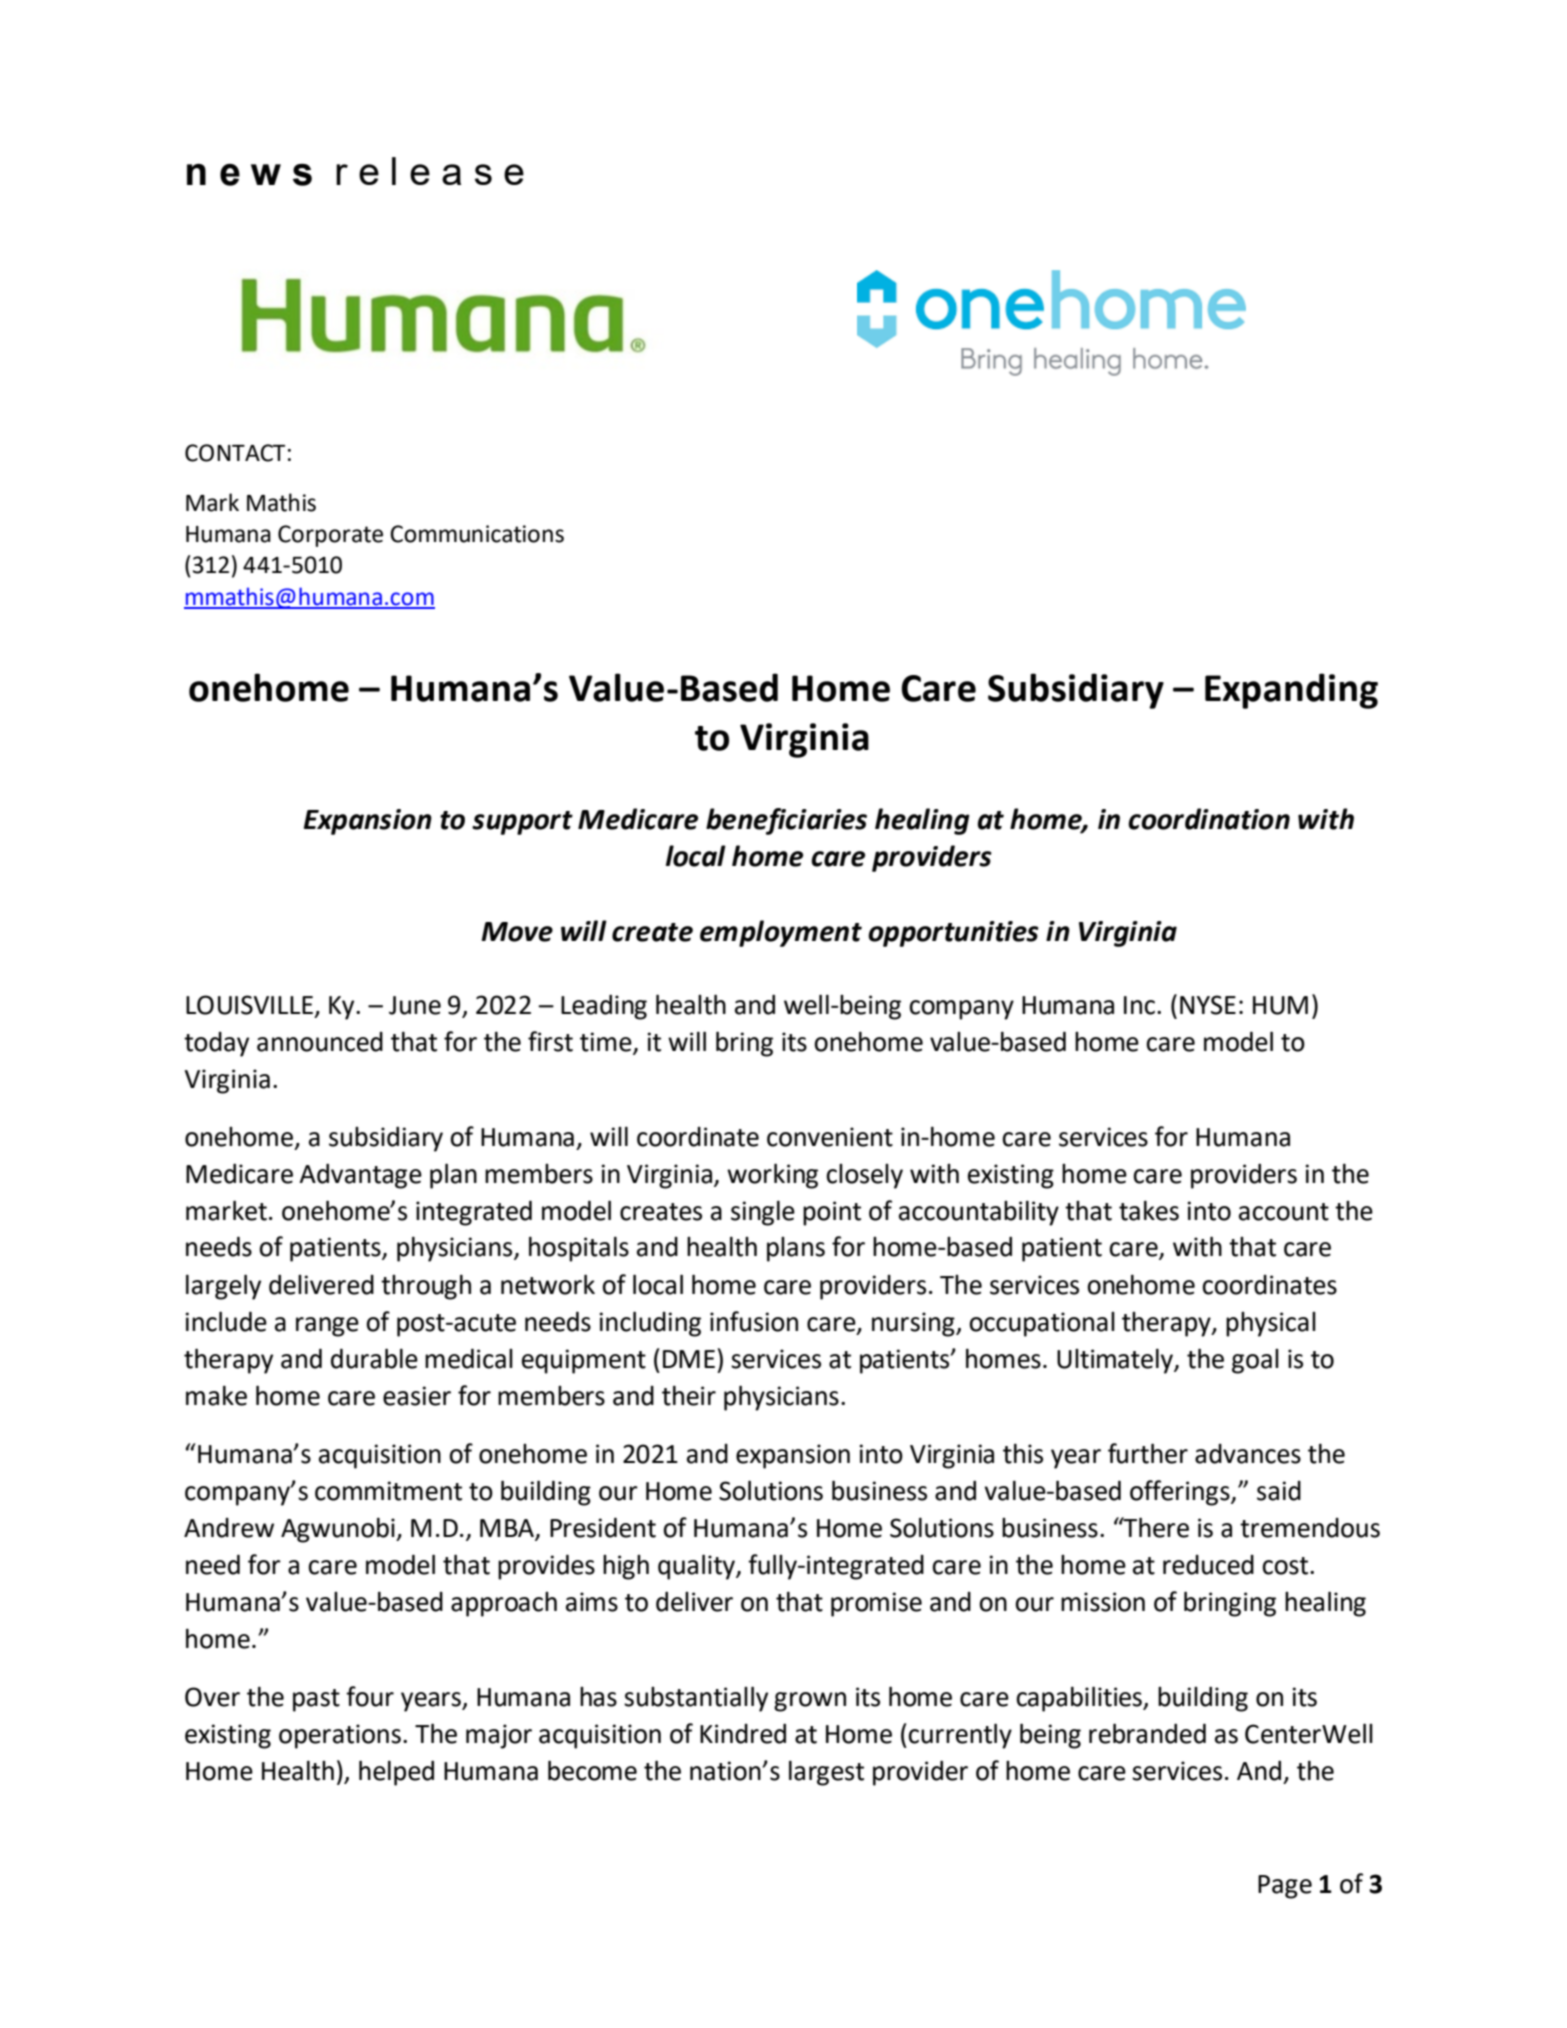 The height and width of the screenshot is (2028, 1567). Describe the element at coordinates (1149, 1210) in the screenshot. I see `takes` at that location.
